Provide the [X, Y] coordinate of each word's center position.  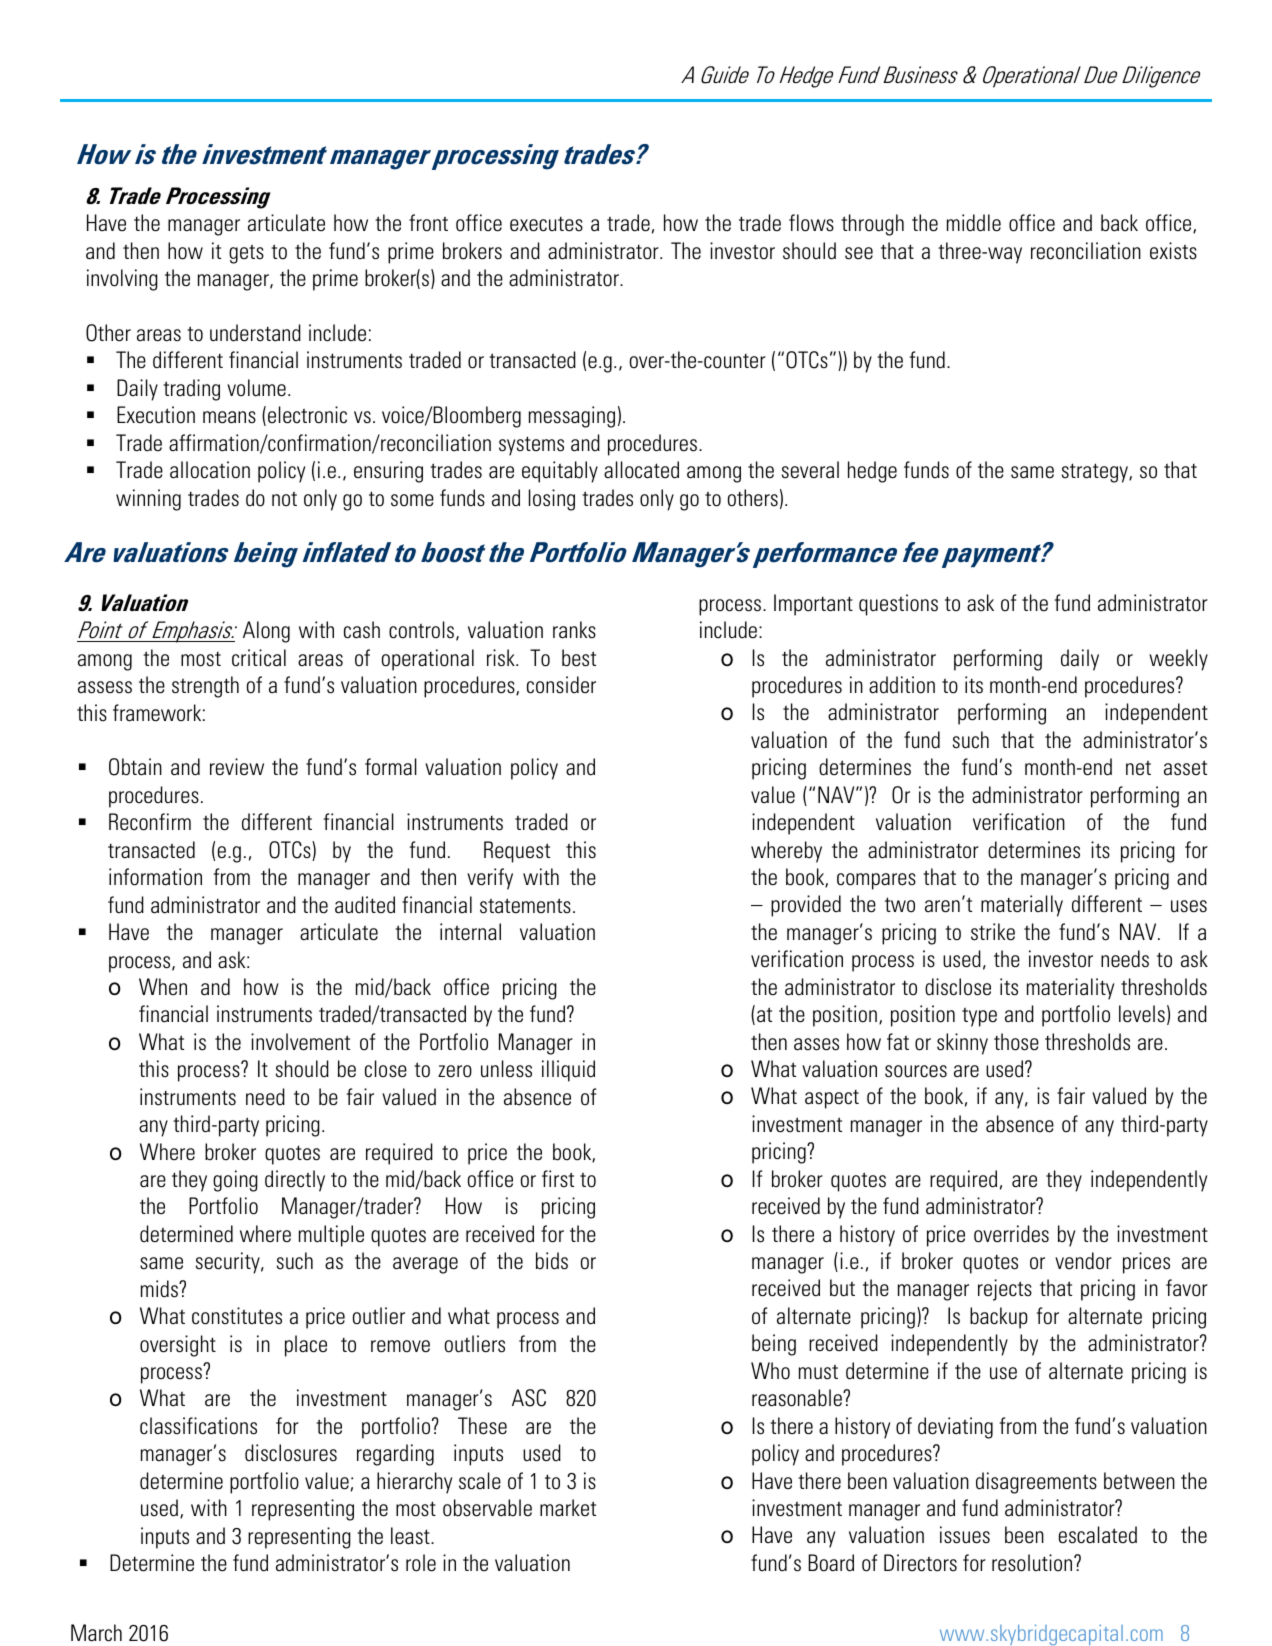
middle [974, 223]
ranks [574, 630]
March [96, 1633]
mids [160, 1289]
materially [1022, 906]
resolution [1033, 1563]
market [568, 1508]
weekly [1178, 660]
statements [525, 906]
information [155, 877]
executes [546, 224]
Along [266, 632]
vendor [1083, 1261]
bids [552, 1261]
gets [246, 254]
